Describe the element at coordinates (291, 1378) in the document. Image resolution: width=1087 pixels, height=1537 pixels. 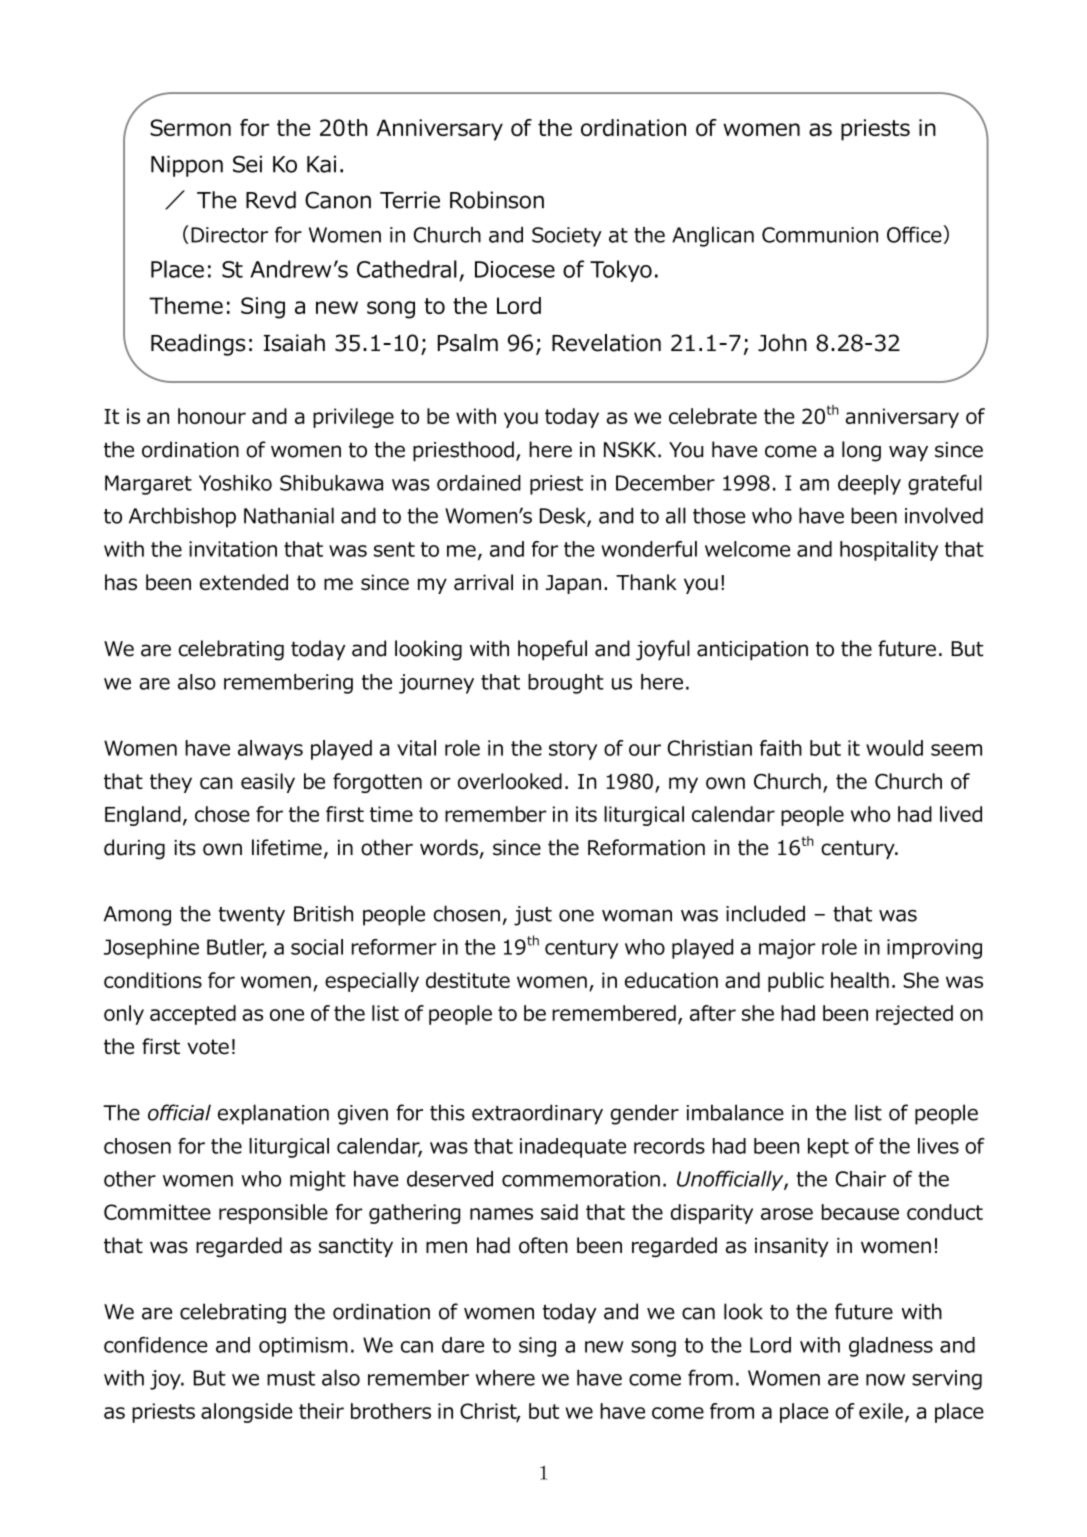
I see `must` at that location.
